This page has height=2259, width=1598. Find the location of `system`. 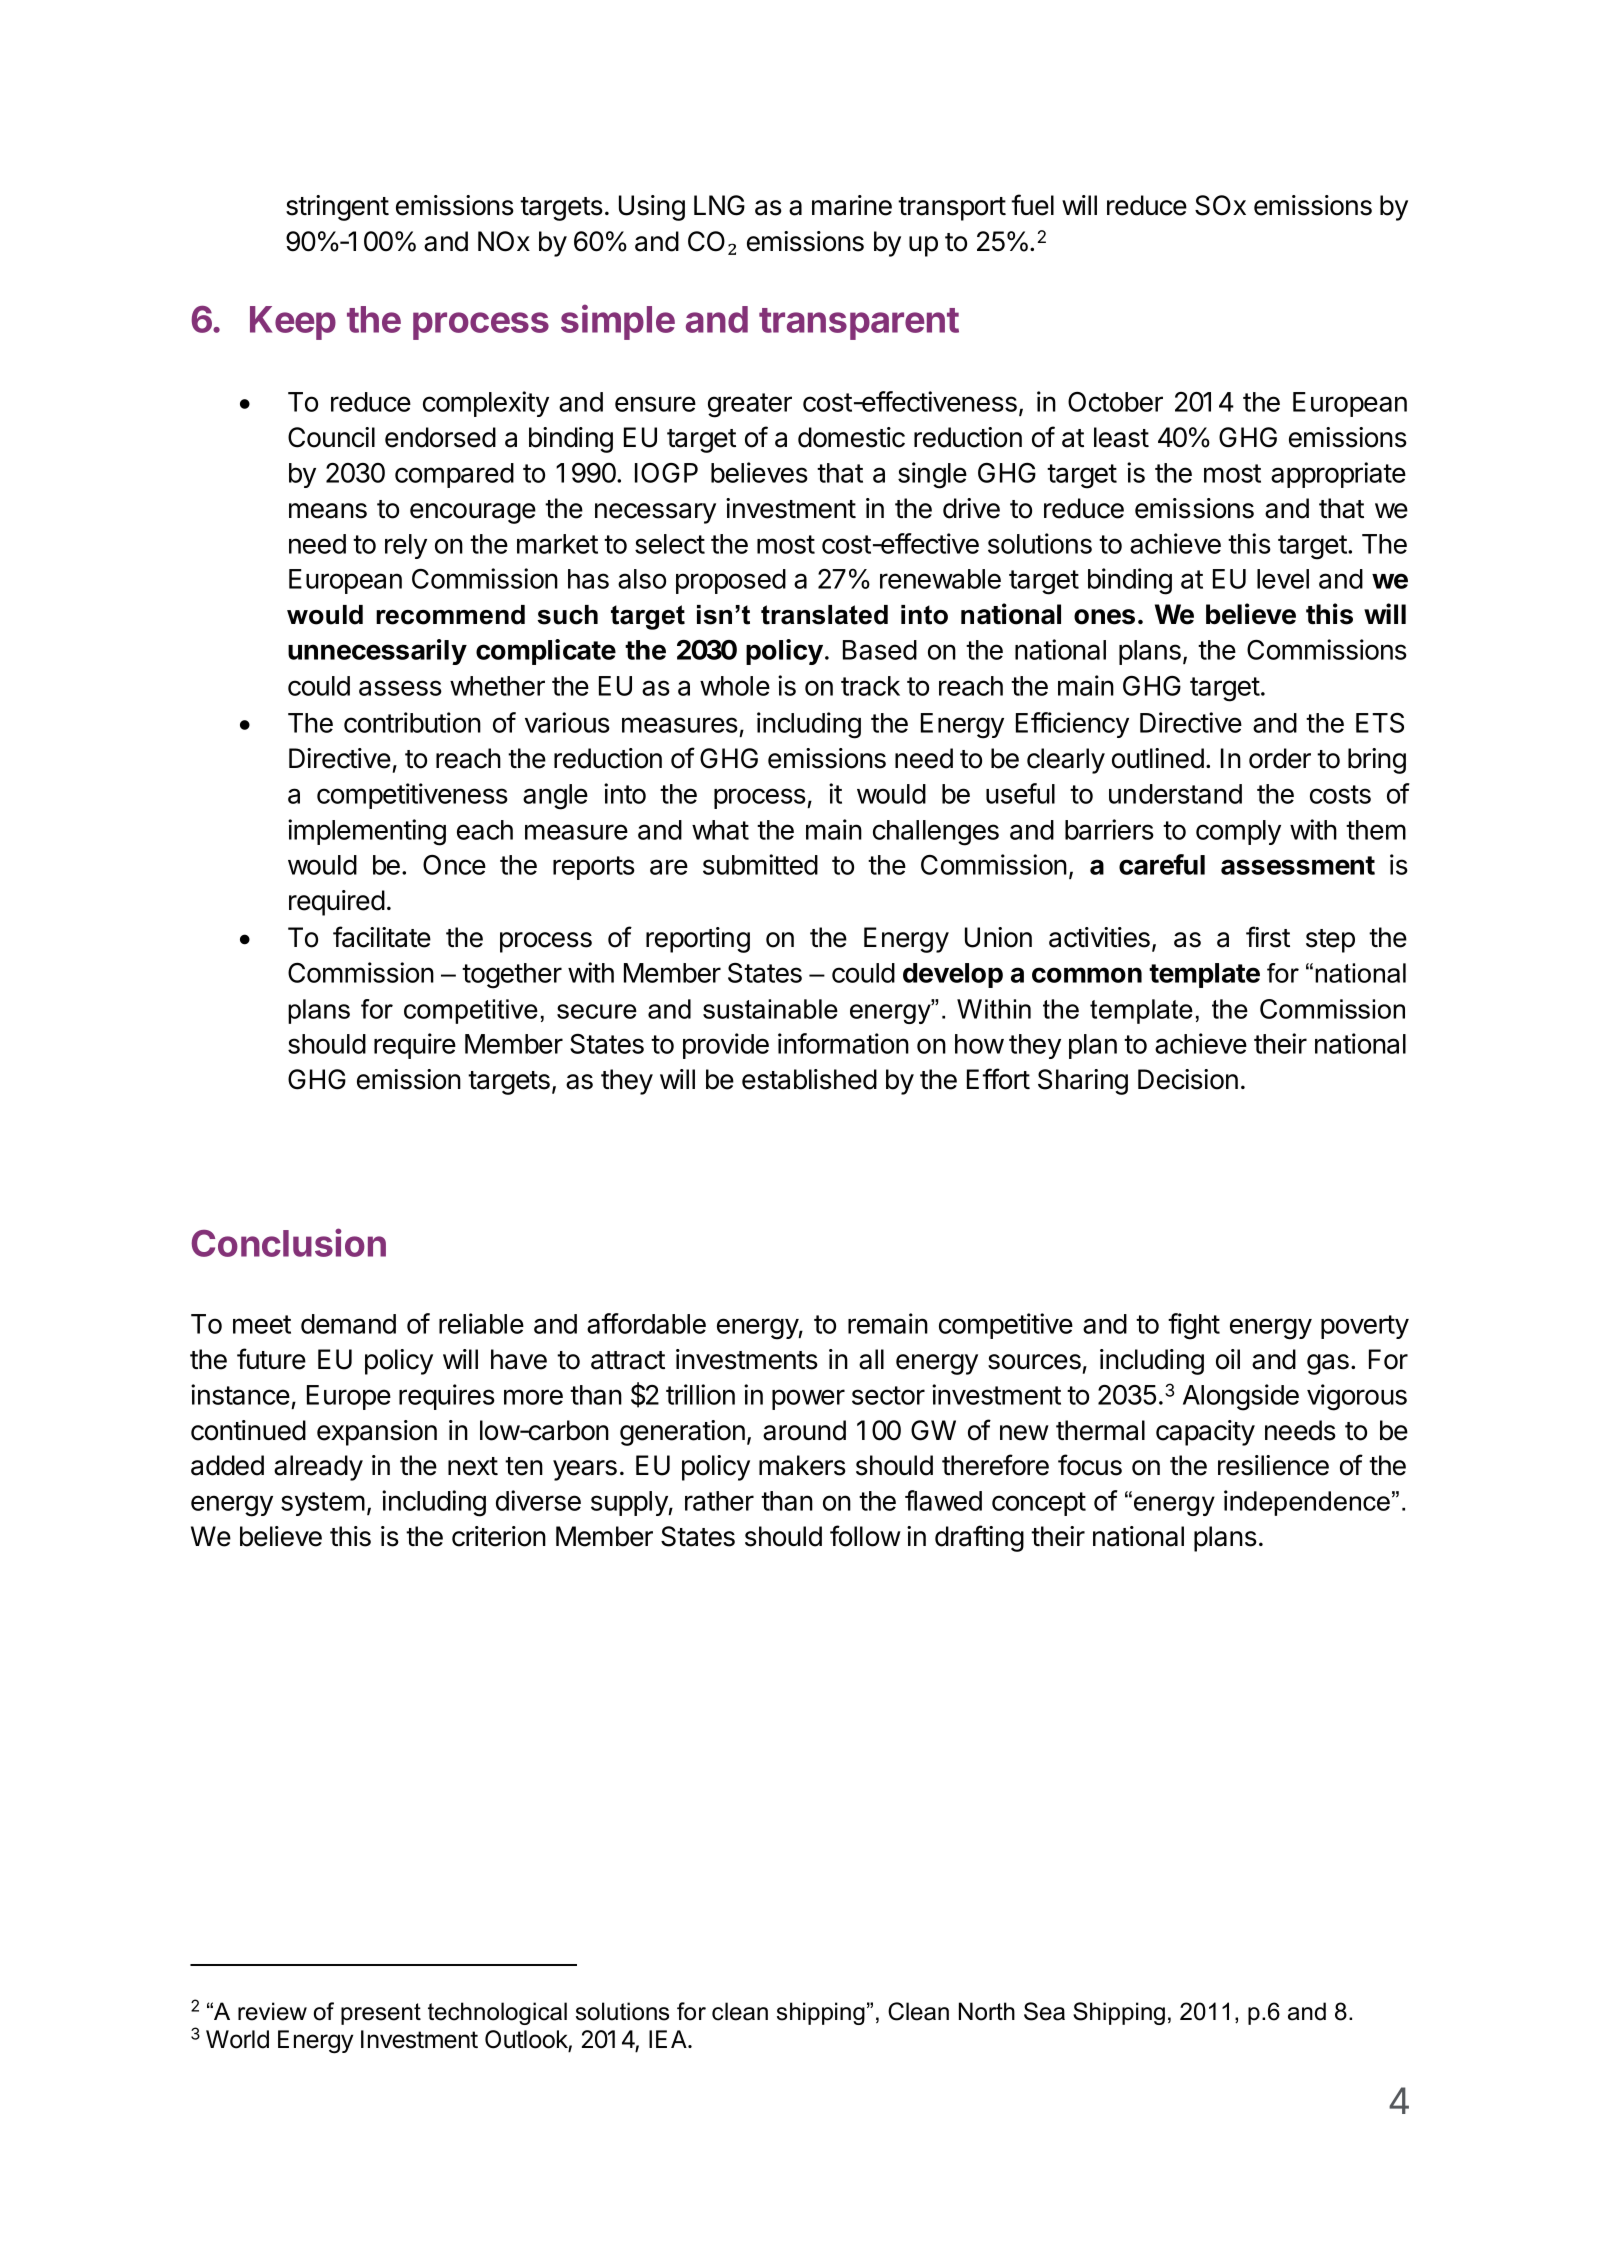

system is located at coordinates (323, 1504).
